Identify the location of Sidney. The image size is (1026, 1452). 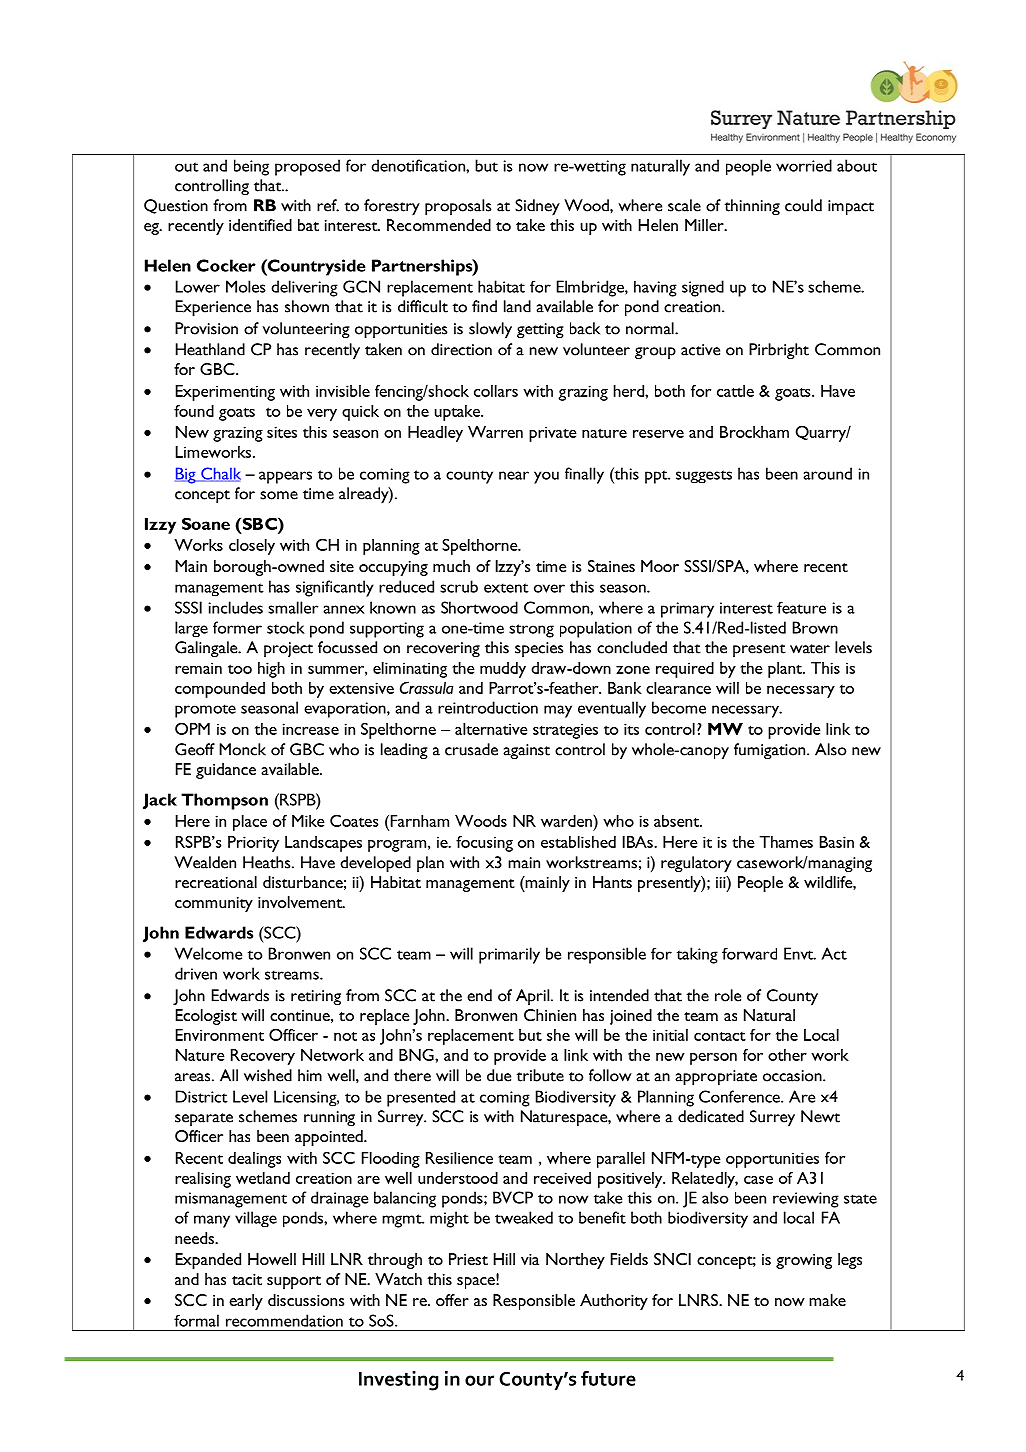
(537, 207).
